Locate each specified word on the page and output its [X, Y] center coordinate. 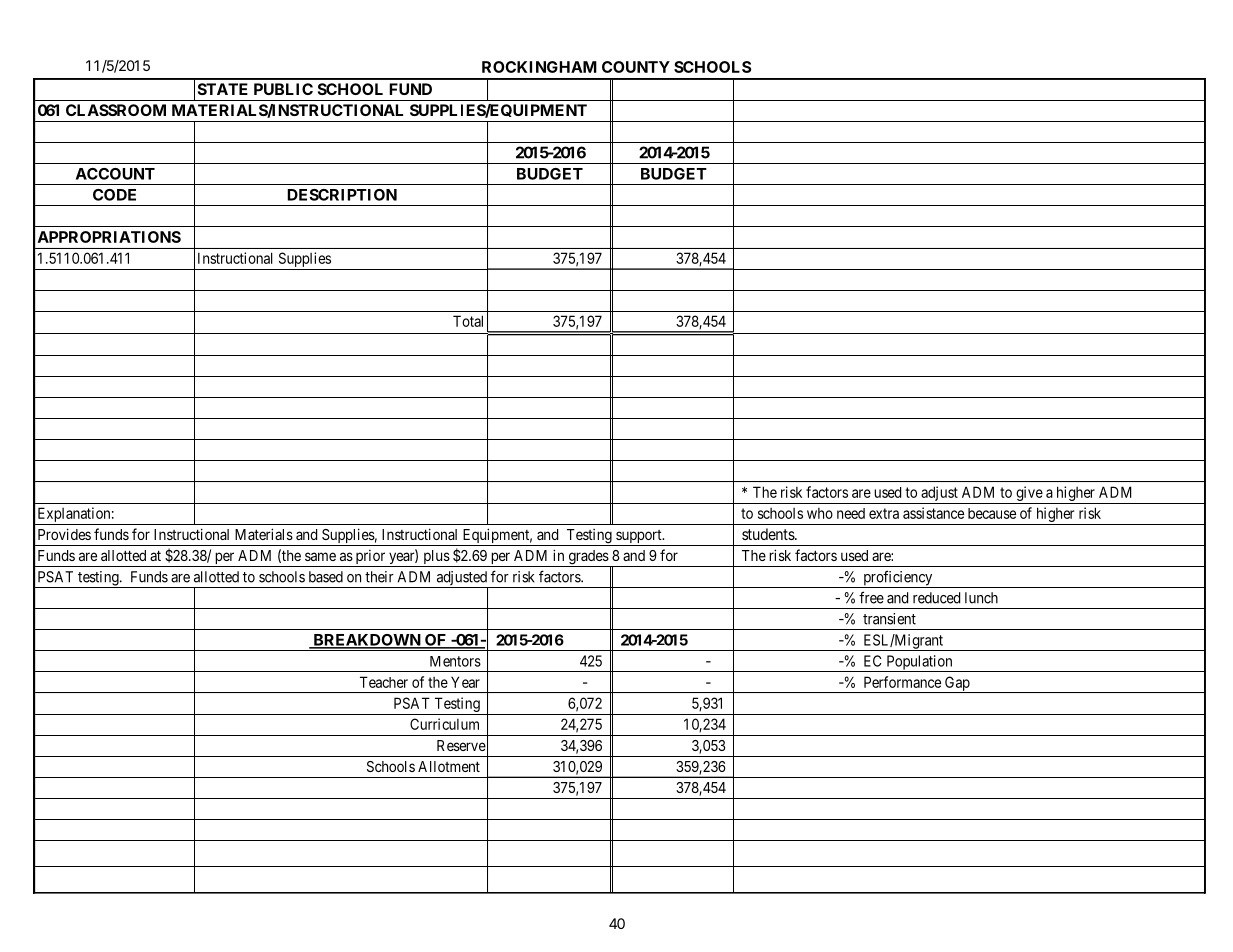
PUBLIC [283, 89]
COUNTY [636, 67]
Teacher [384, 682]
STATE [223, 89]
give [1029, 493]
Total [468, 321]
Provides [64, 534]
